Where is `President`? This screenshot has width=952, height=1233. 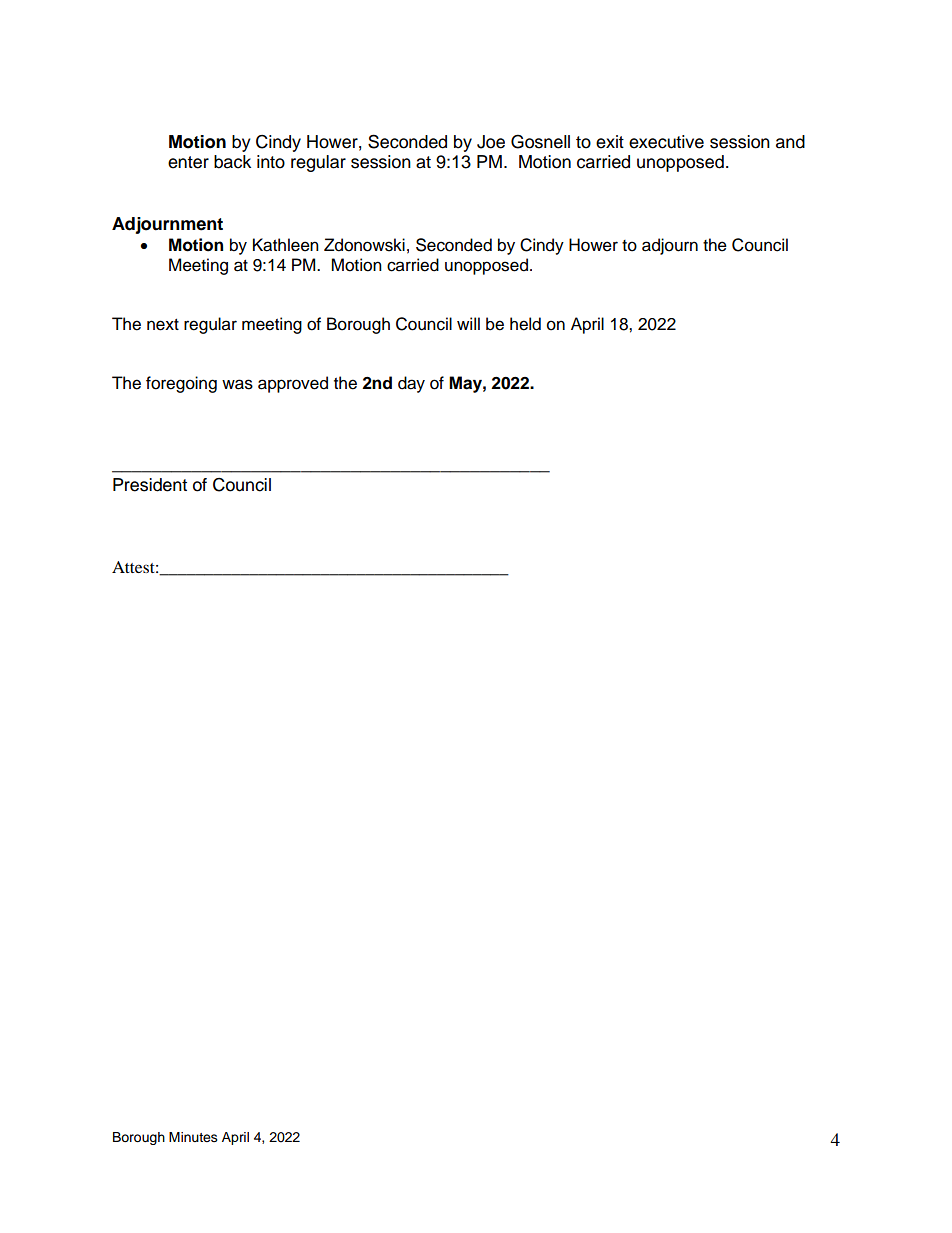
President is located at coordinates (150, 485).
